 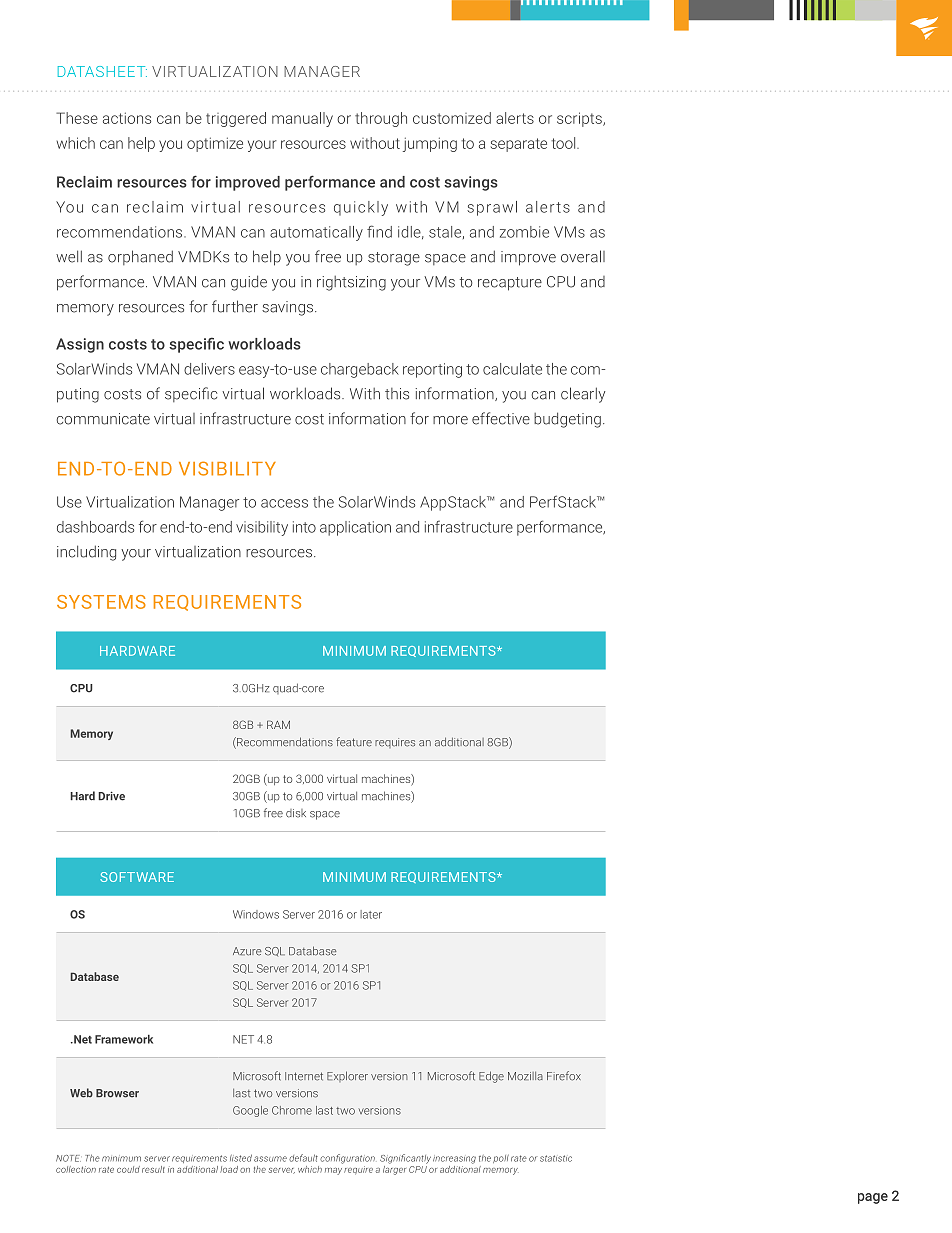 I want to click on manually, so click(x=302, y=119).
